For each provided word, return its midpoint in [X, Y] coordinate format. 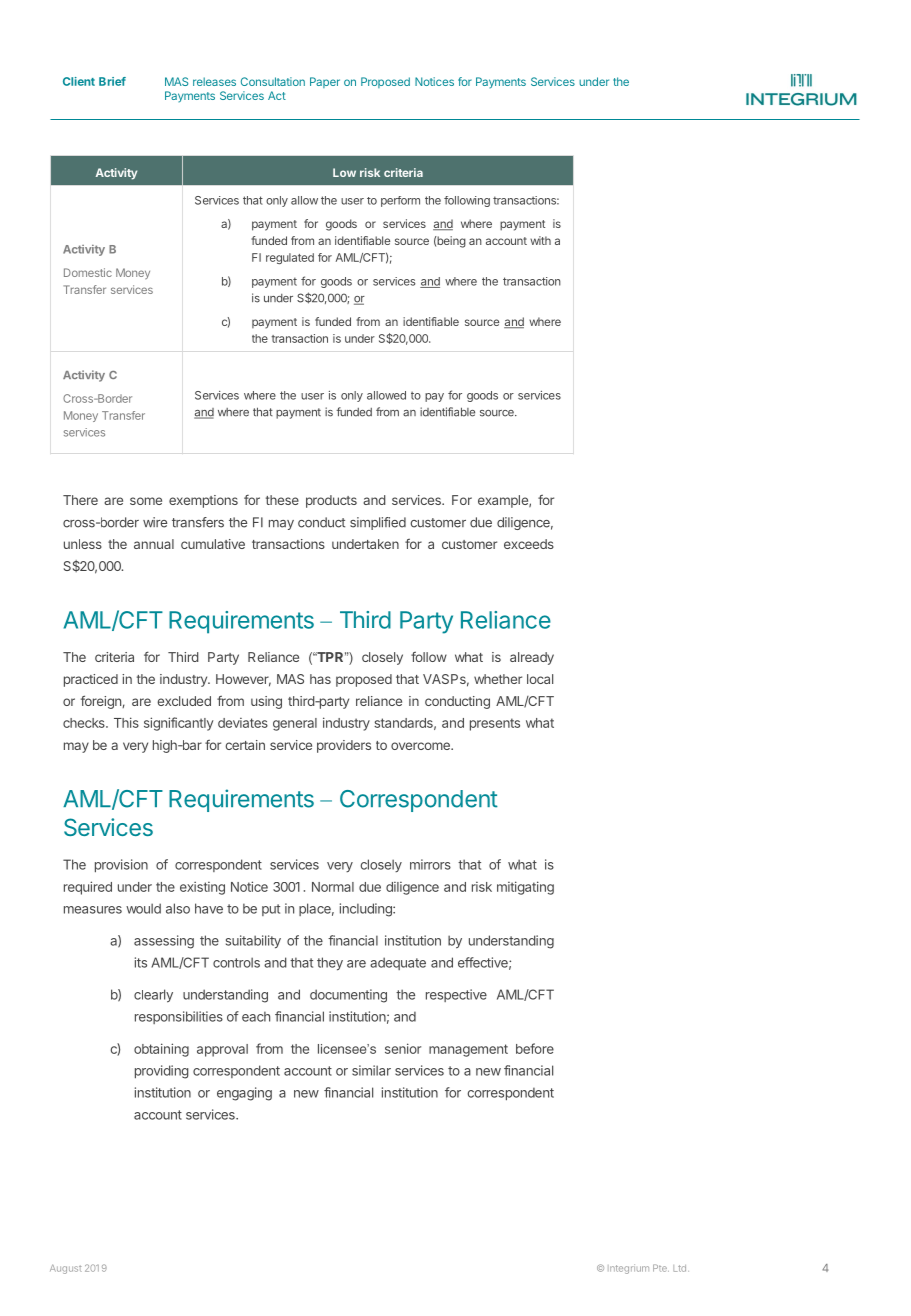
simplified [378, 523]
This [126, 722]
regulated [290, 258]
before [535, 1048]
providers [344, 746]
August [66, 1269]
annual [154, 544]
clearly [153, 996]
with [540, 240]
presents [495, 724]
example [504, 501]
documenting [348, 996]
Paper [325, 82]
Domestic [88, 272]
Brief [112, 81]
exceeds [529, 544]
